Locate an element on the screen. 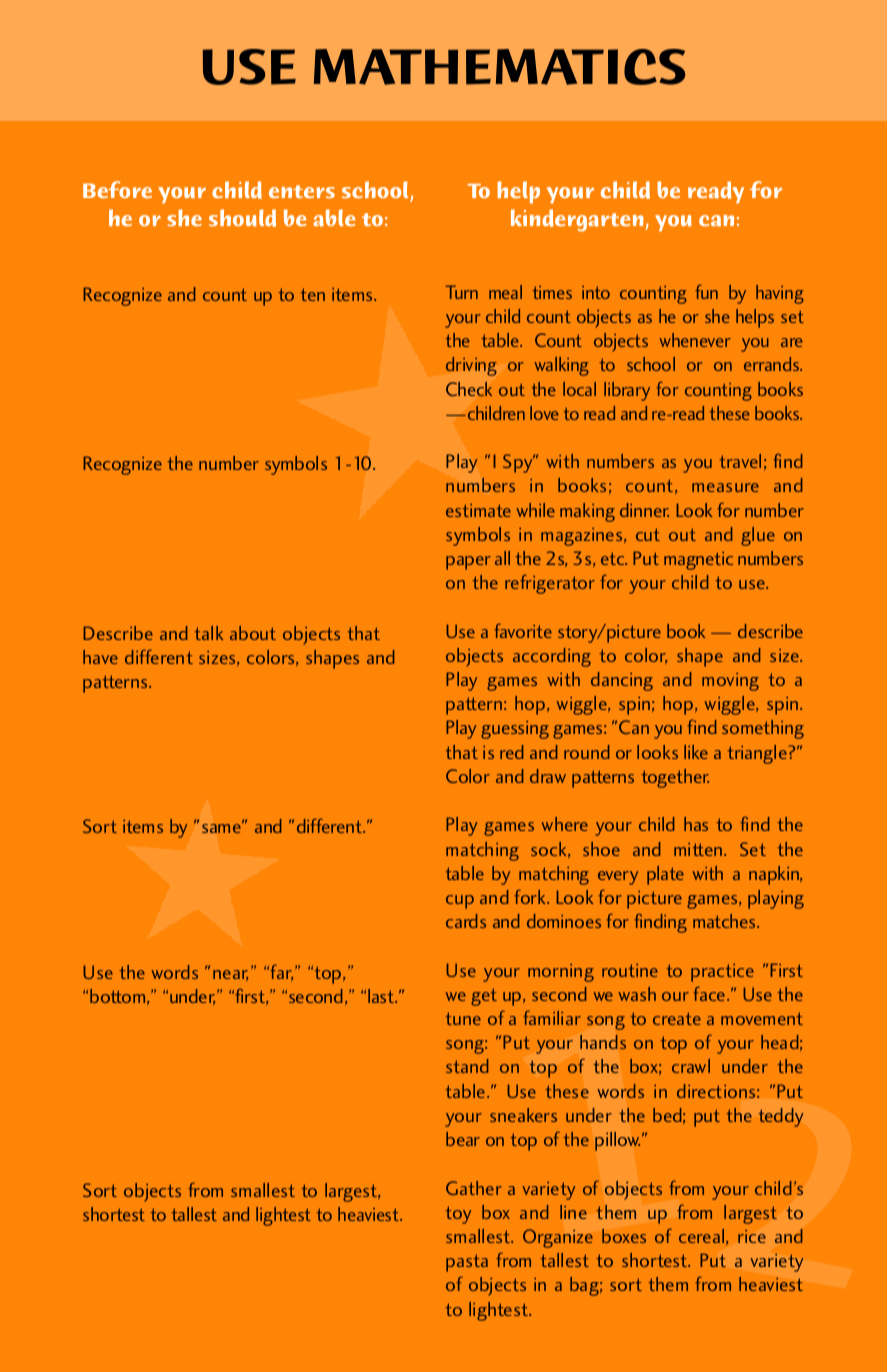  Turn is located at coordinates (462, 292).
